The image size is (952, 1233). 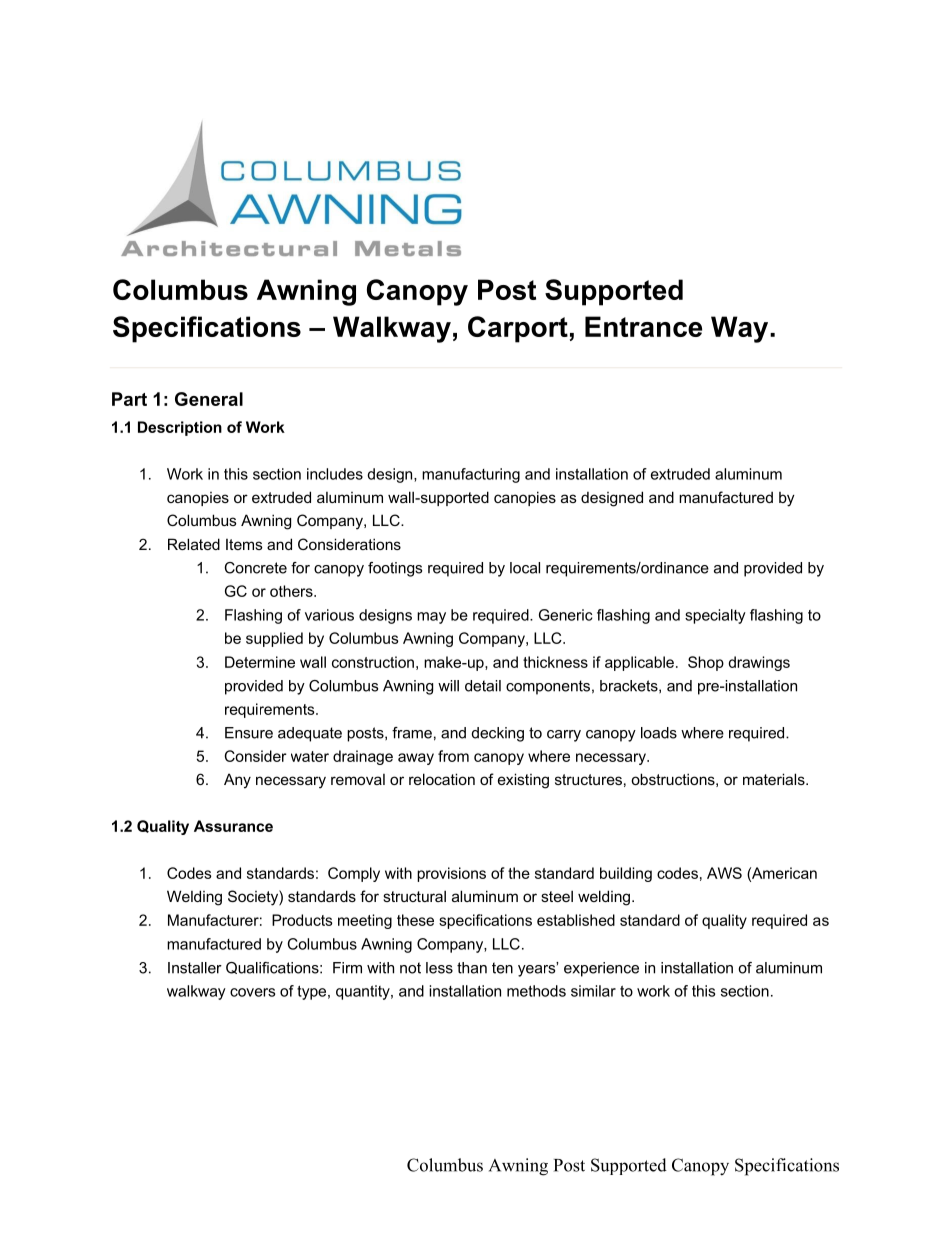 What do you see at coordinates (448, 686) in the screenshot?
I see `will` at bounding box center [448, 686].
